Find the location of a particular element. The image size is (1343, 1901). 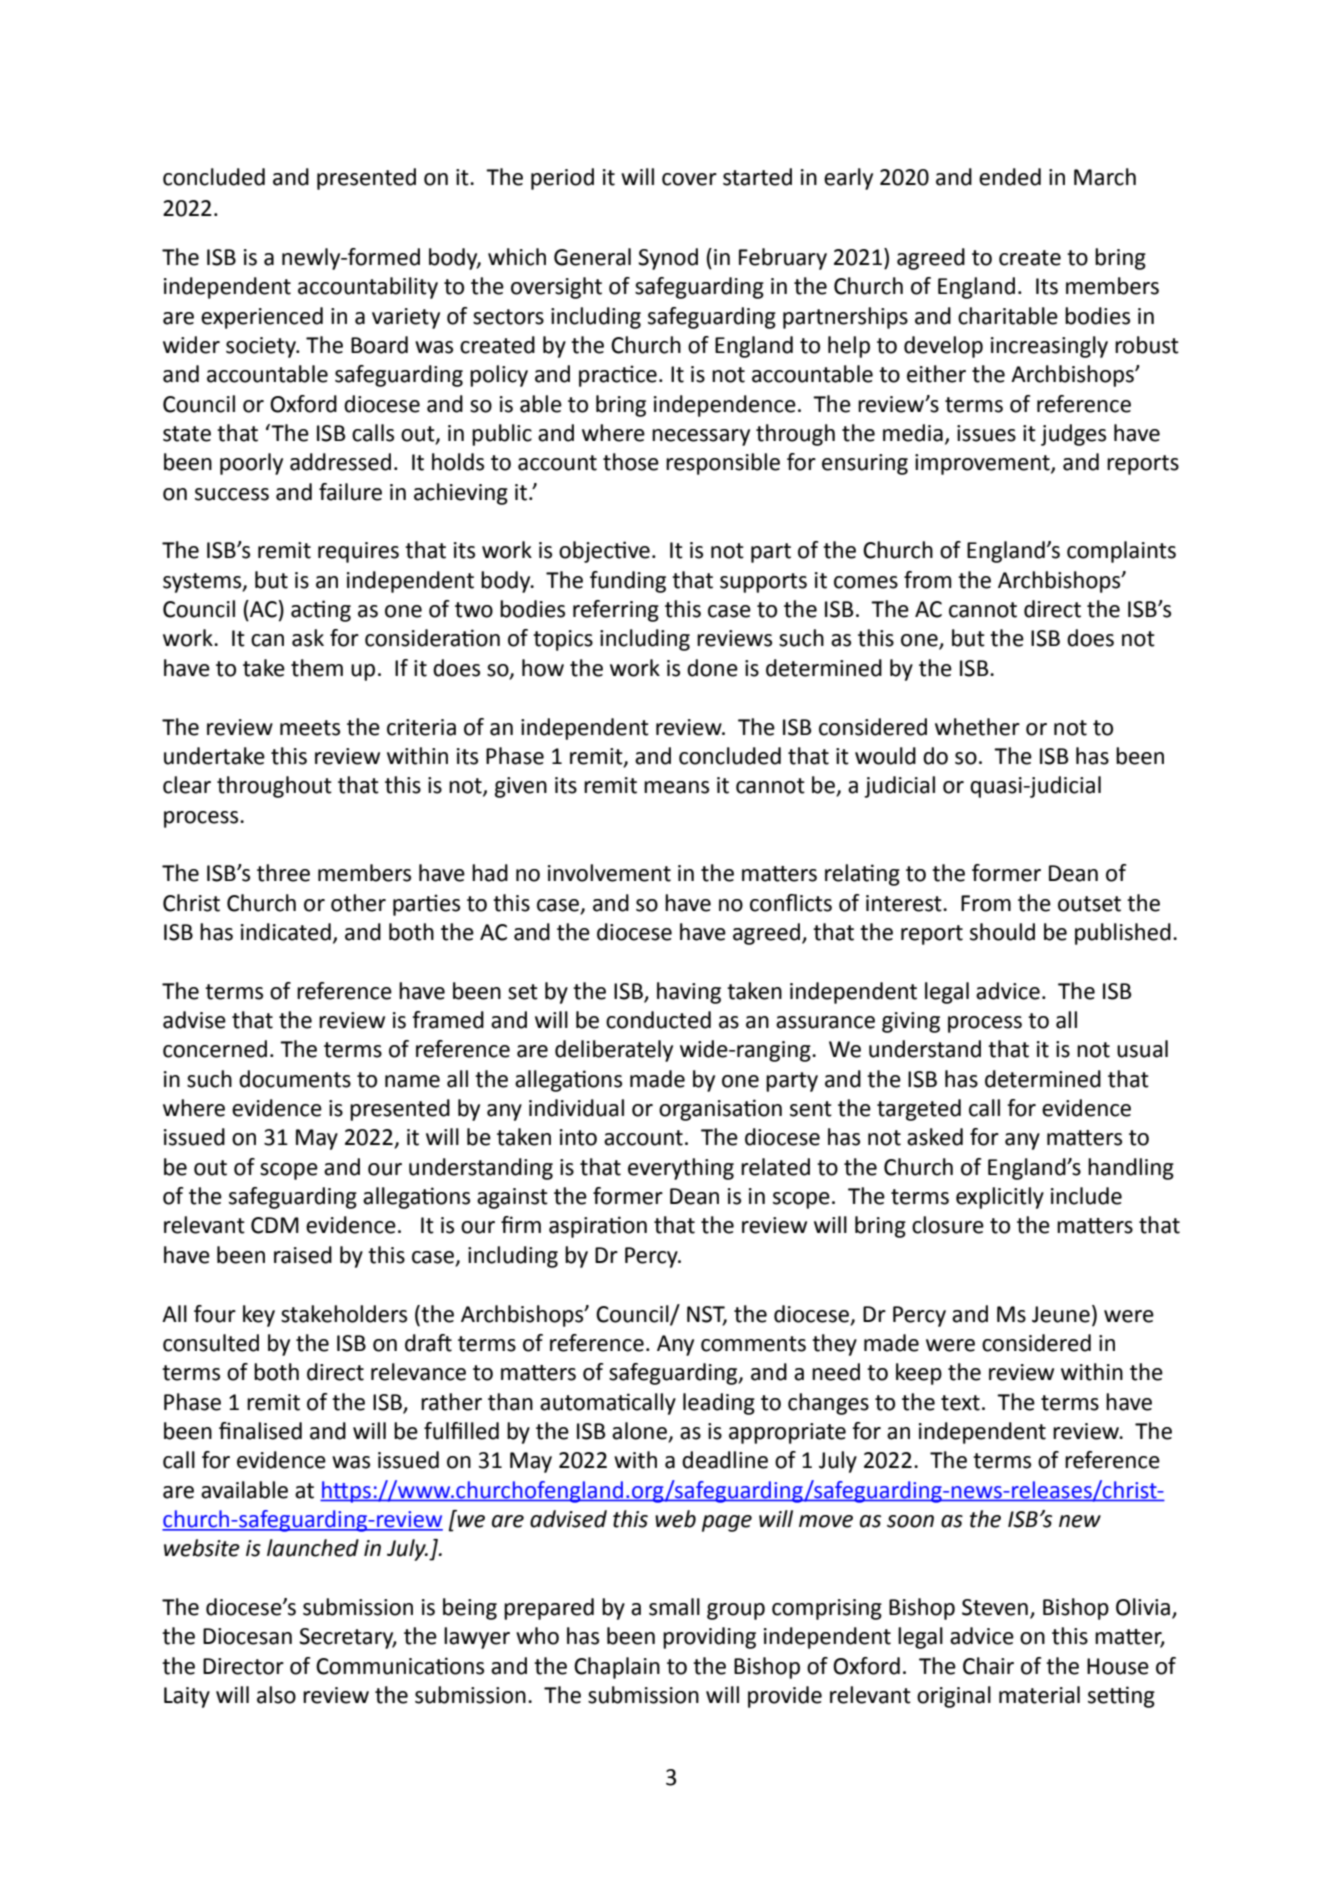

also is located at coordinates (276, 1695).
